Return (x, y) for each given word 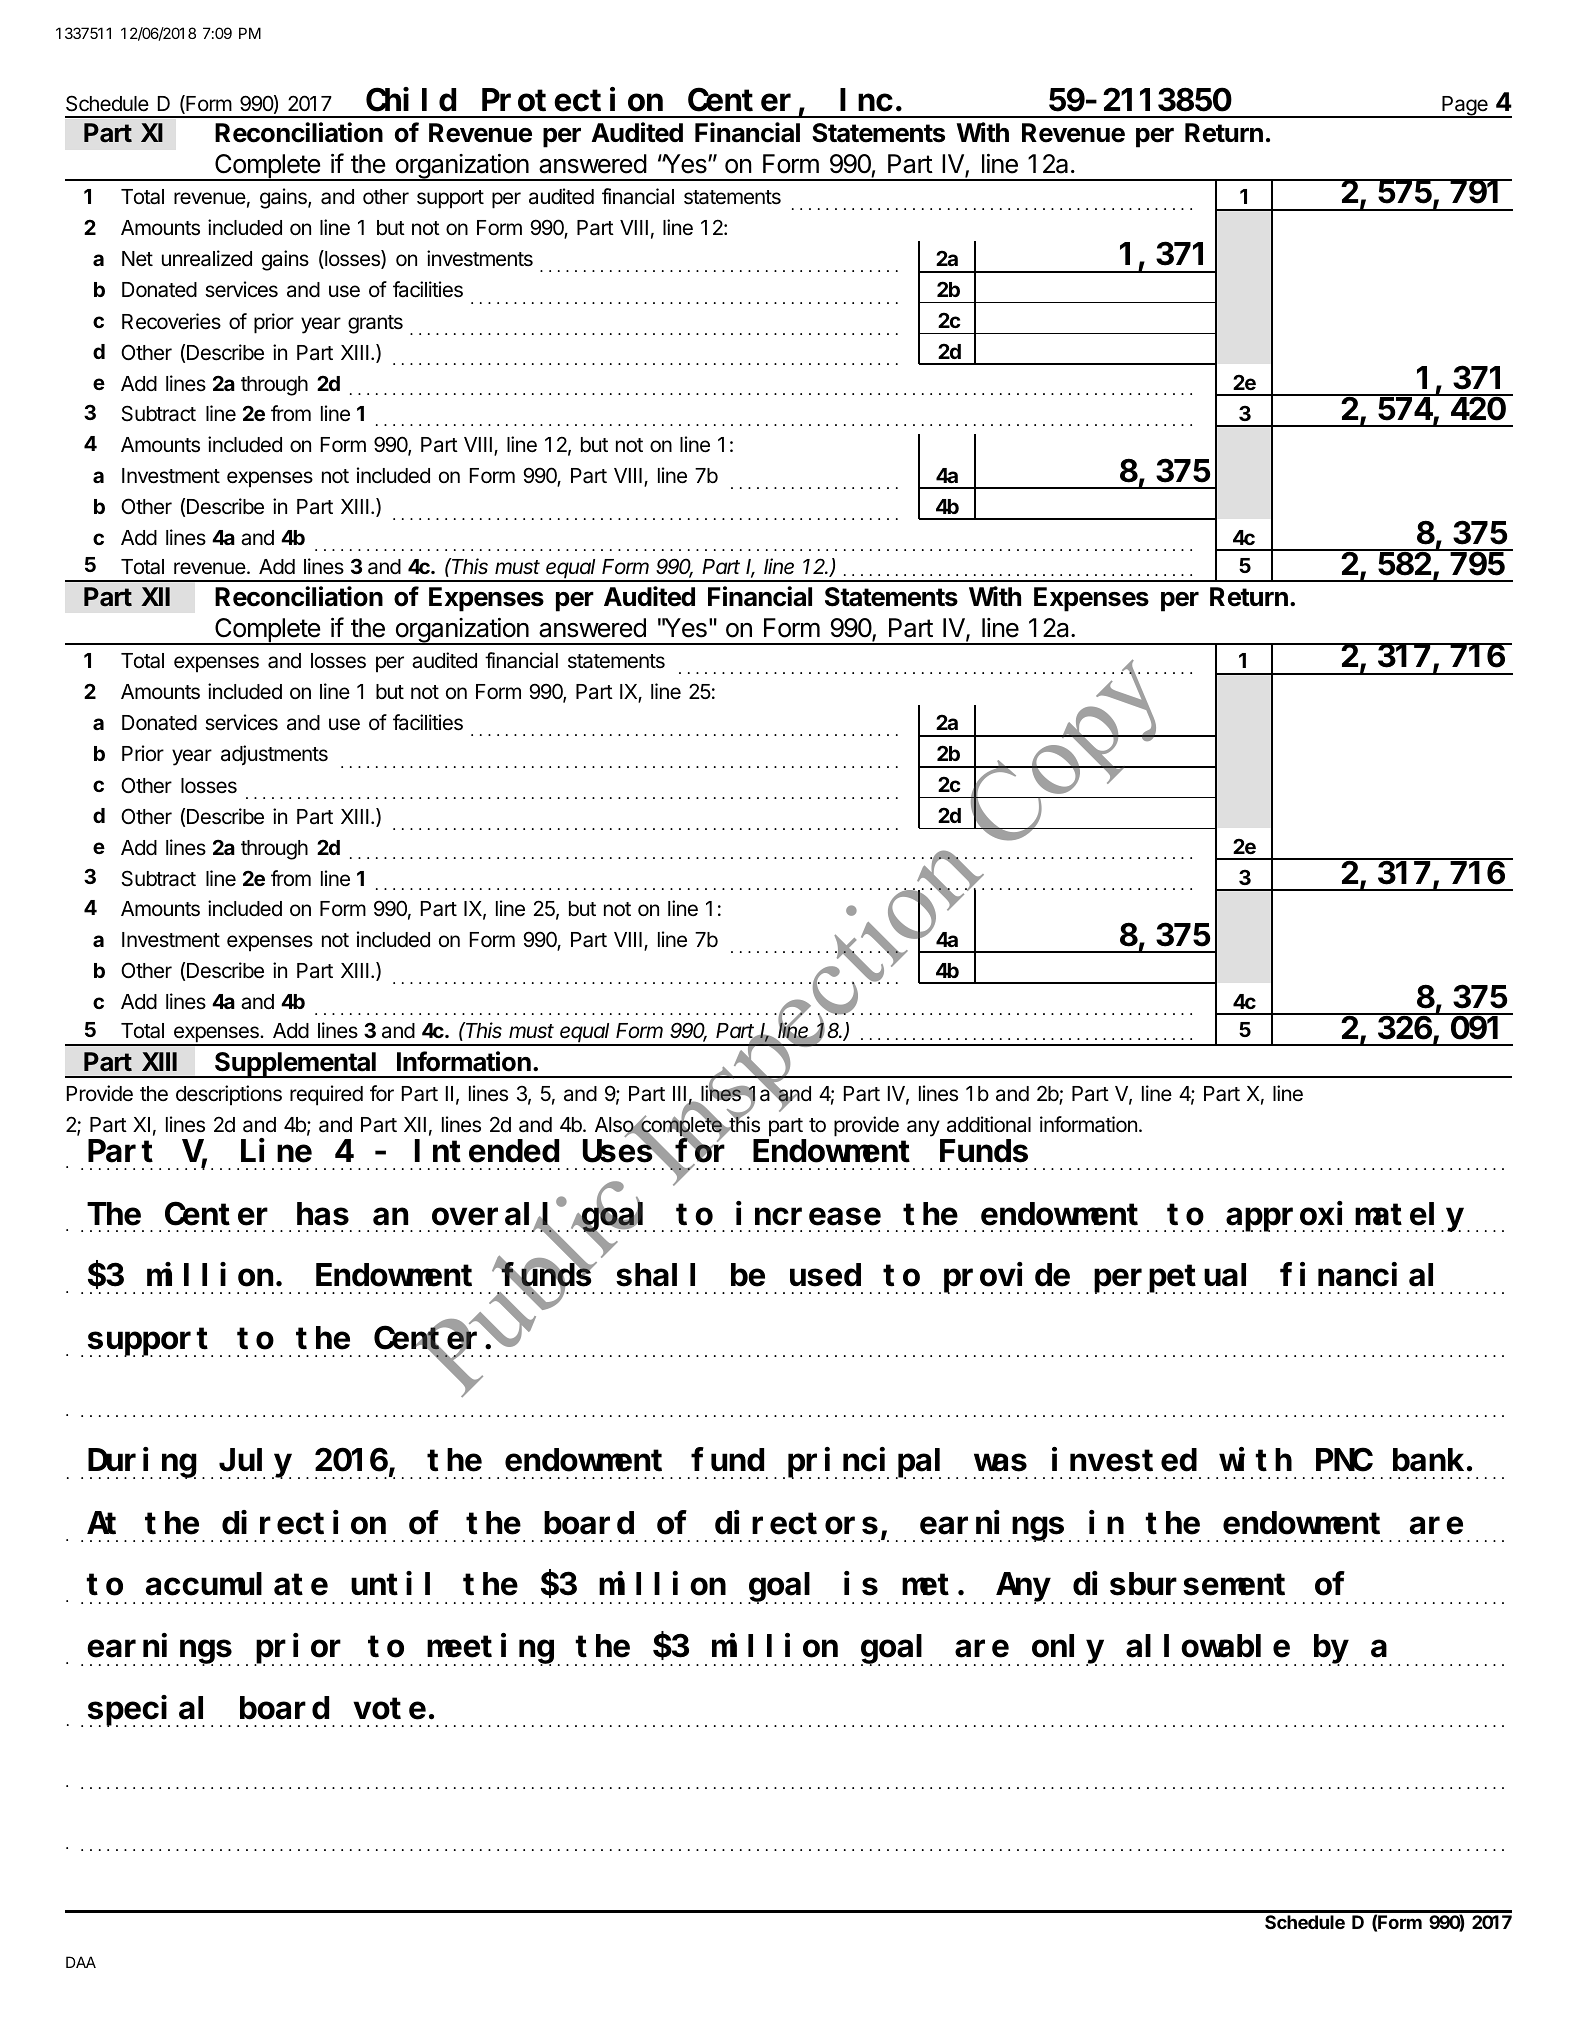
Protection (572, 100)
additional (989, 1124)
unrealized (207, 258)
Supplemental (295, 1065)
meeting (490, 1649)
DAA (81, 1962)
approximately (1344, 1217)
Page (1465, 107)
